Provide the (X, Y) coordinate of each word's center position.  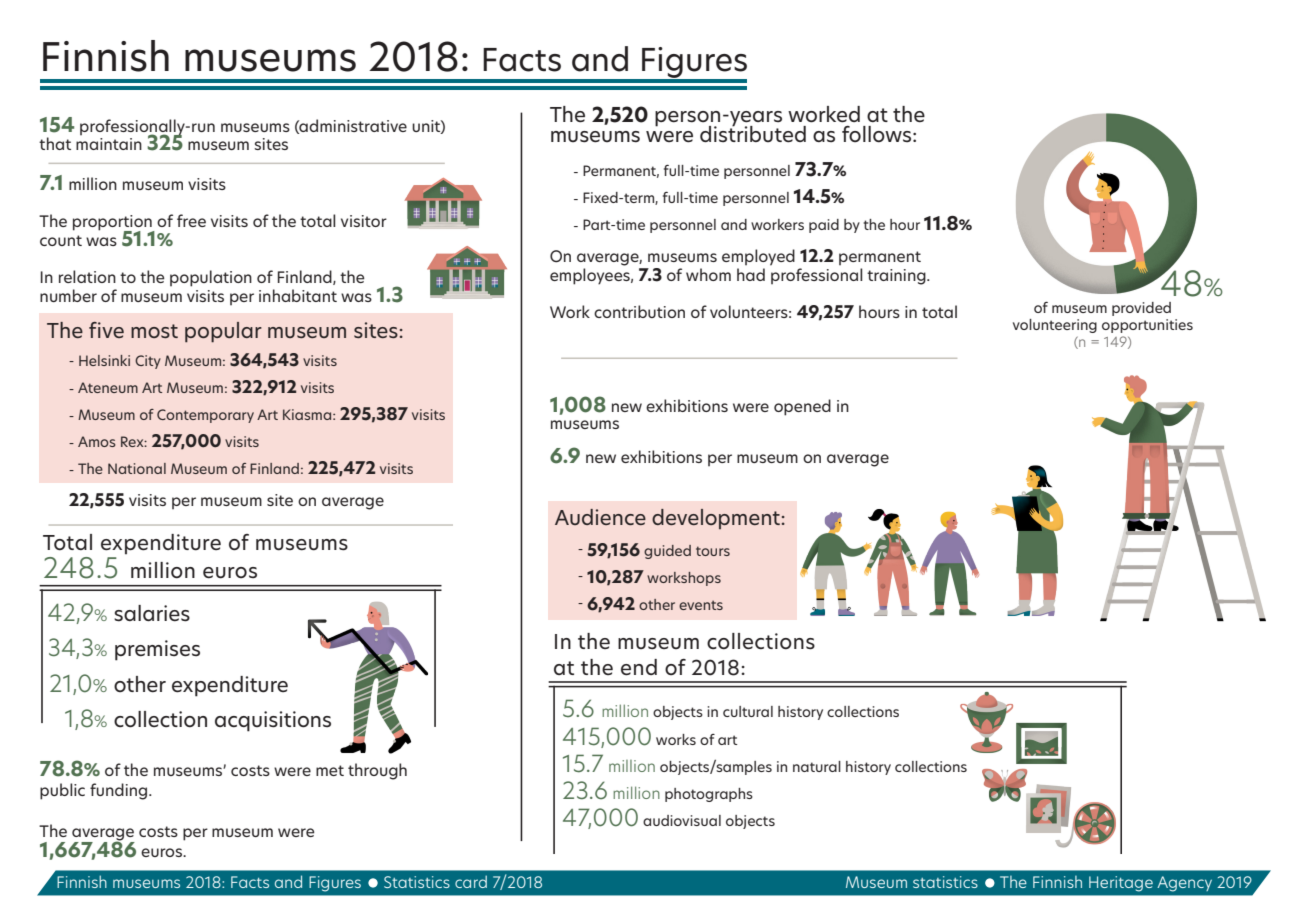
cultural (748, 711)
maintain (109, 144)
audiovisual (682, 820)
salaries (152, 613)
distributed (753, 133)
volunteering (1055, 326)
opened (802, 407)
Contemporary (205, 416)
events (701, 605)
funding (120, 791)
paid (824, 226)
